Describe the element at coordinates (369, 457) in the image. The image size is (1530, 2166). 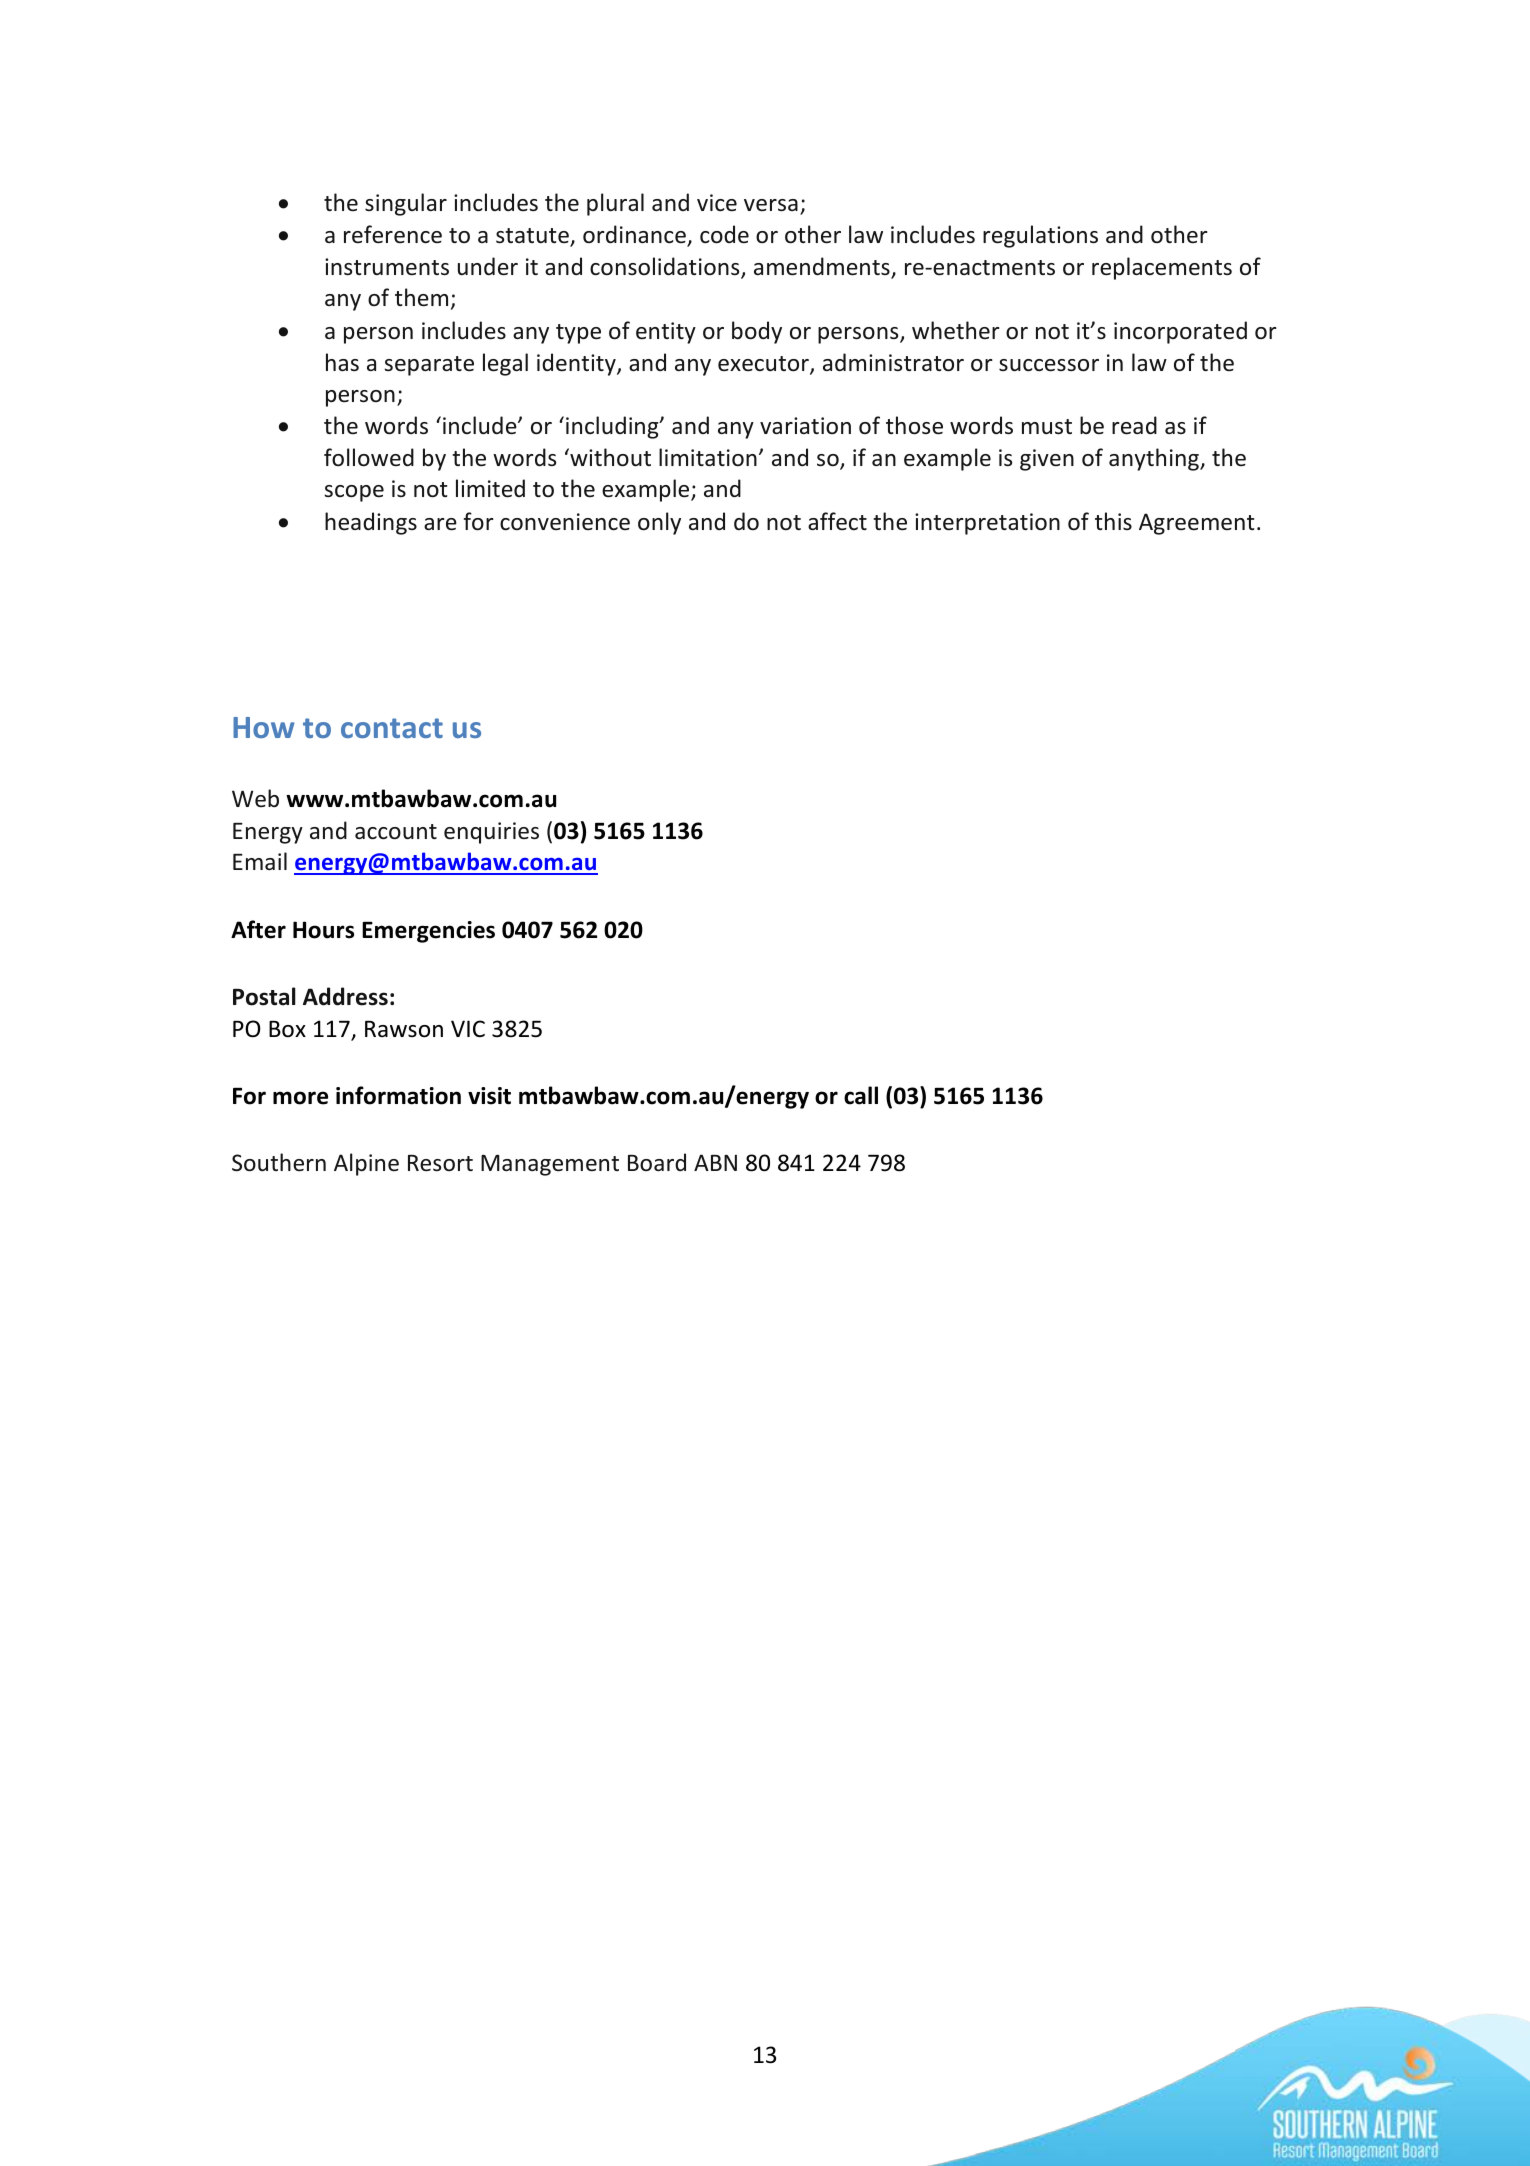
I see `followed` at that location.
